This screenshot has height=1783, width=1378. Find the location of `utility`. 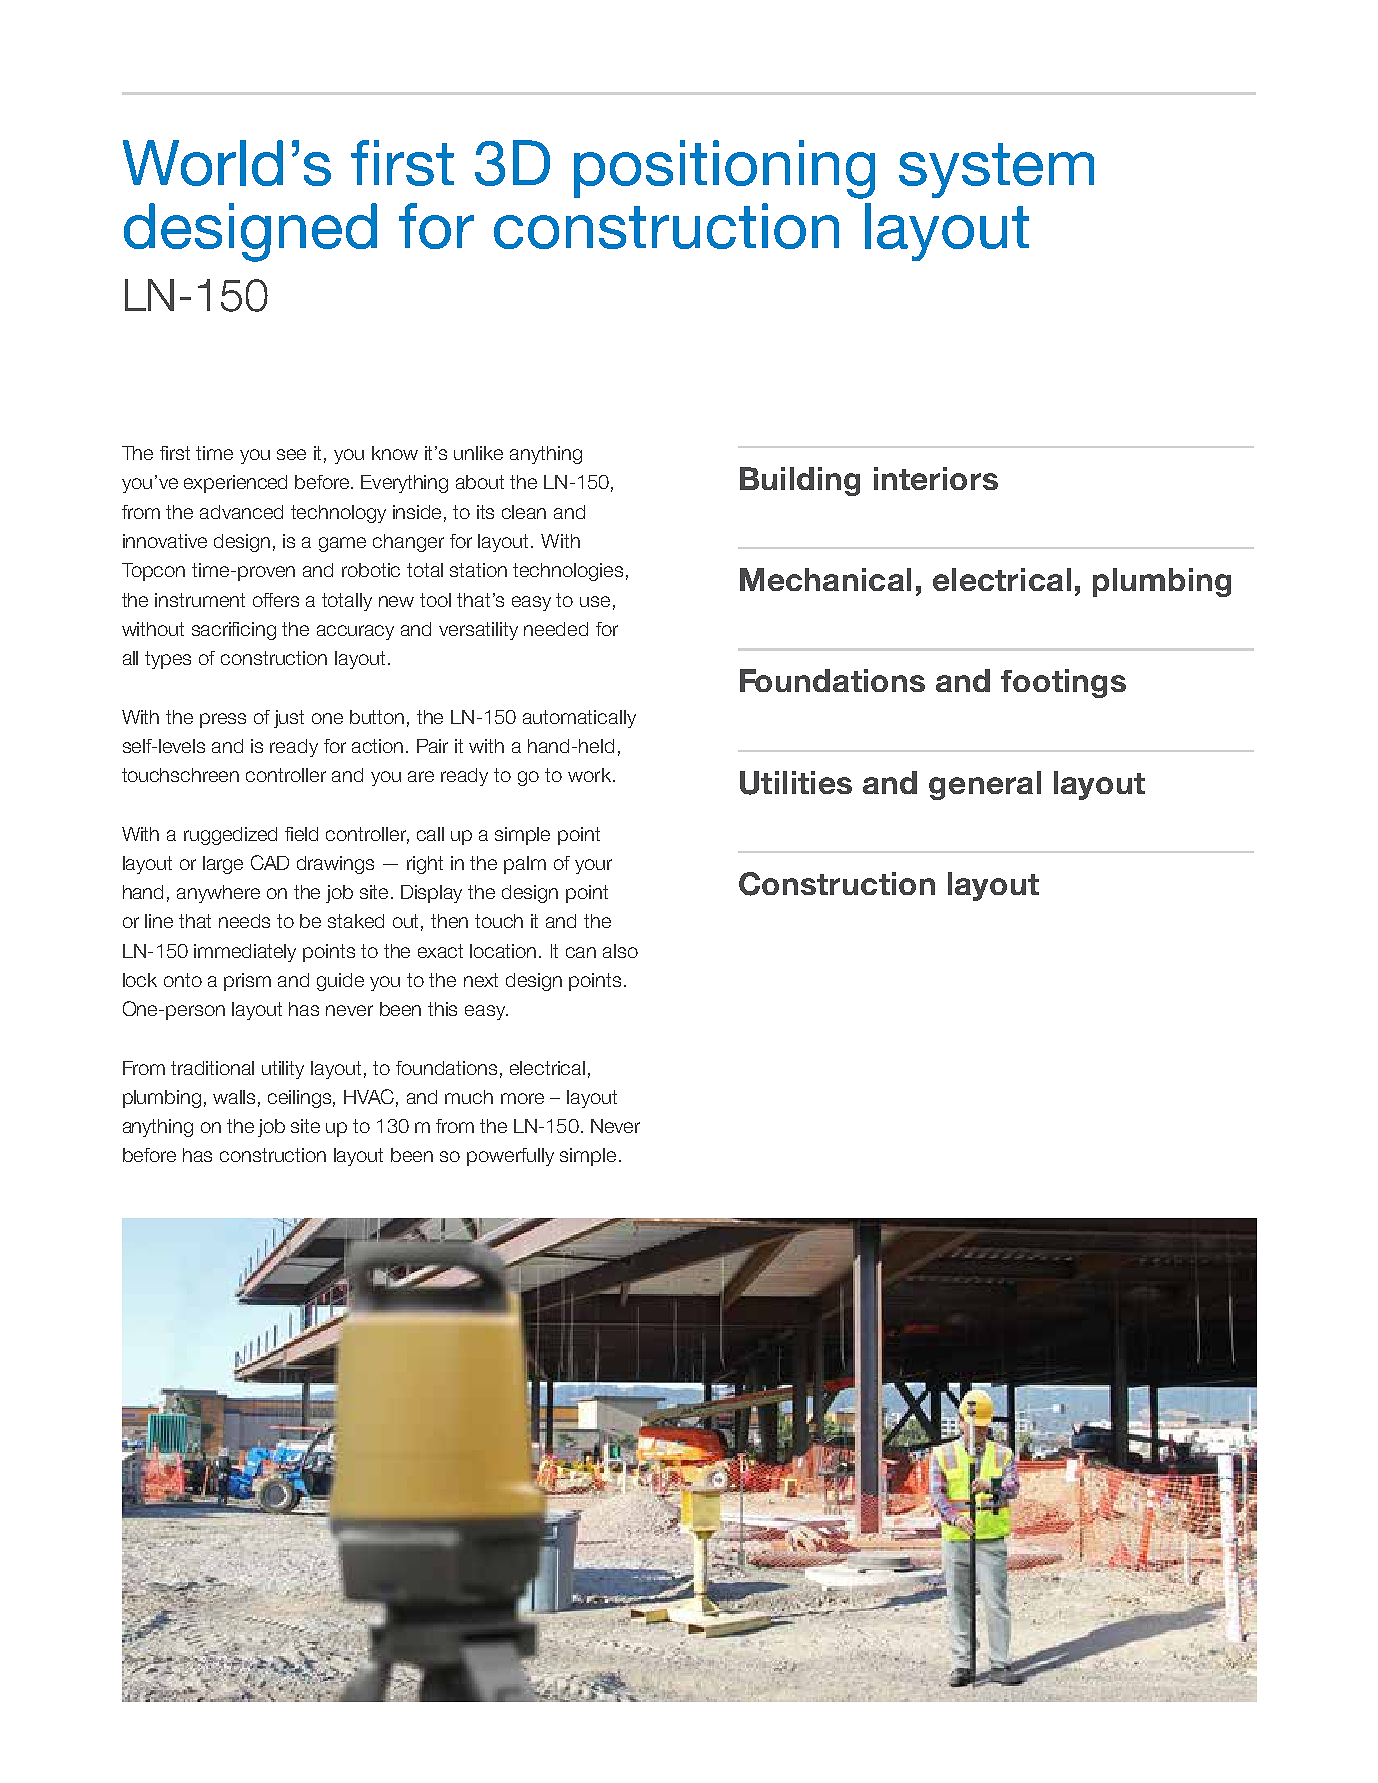

utility is located at coordinates (283, 1070).
